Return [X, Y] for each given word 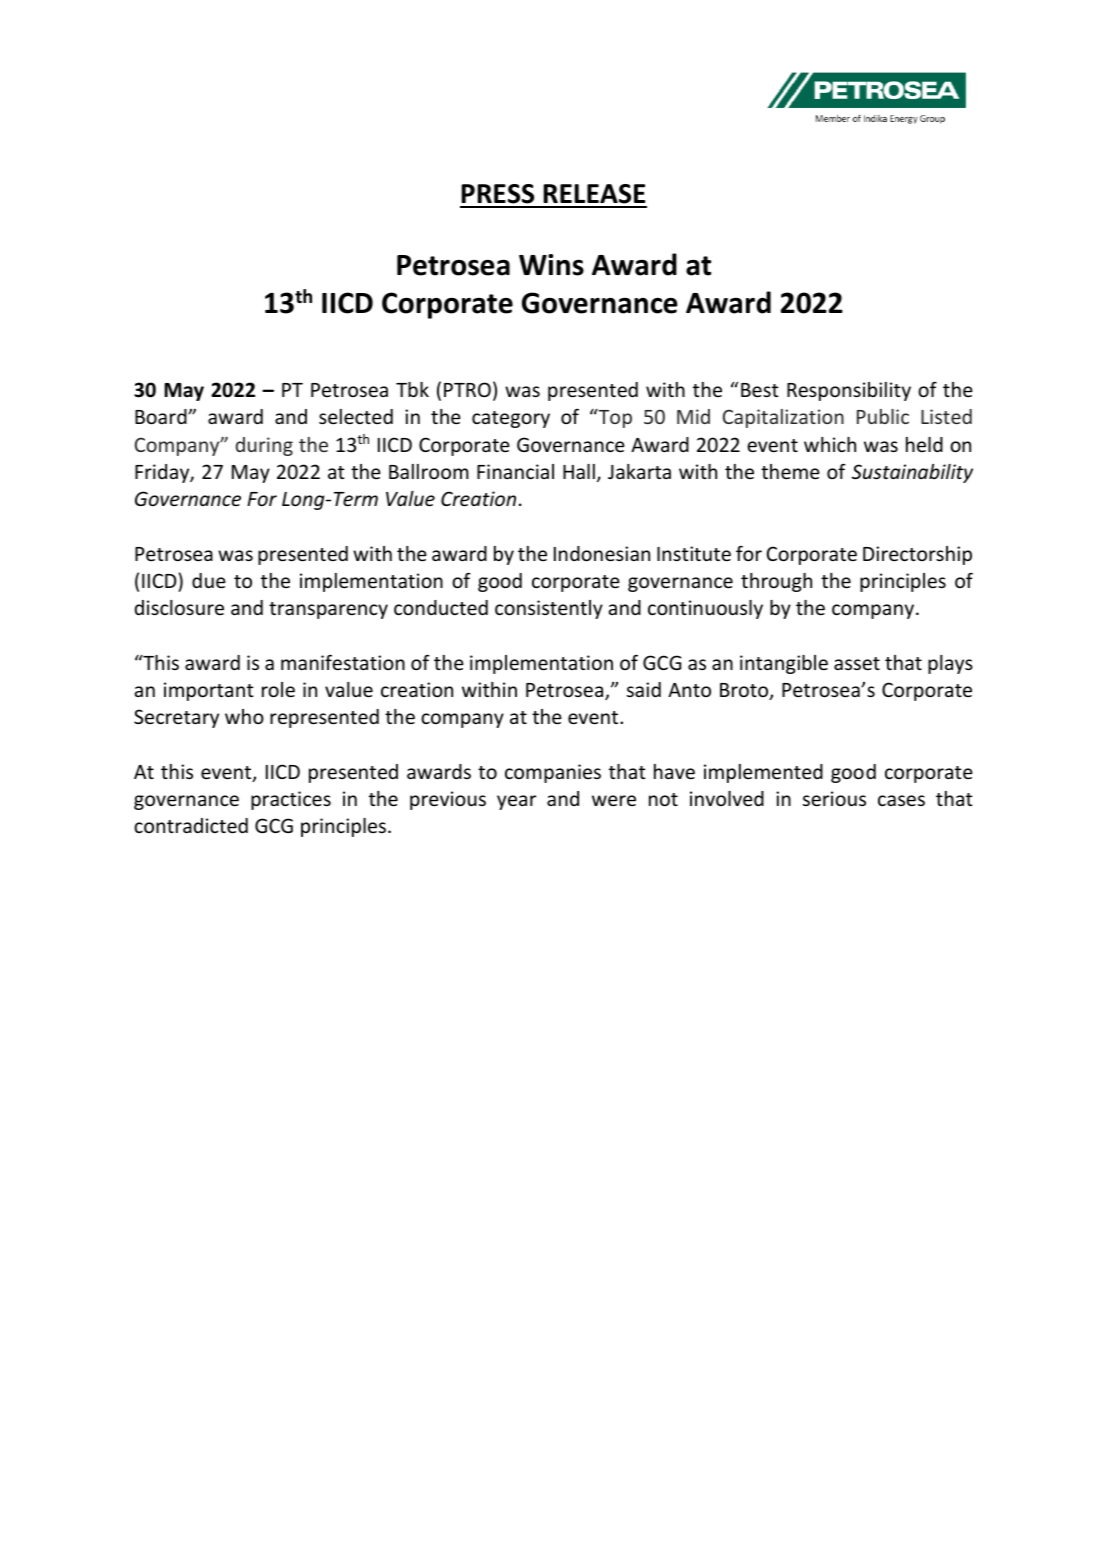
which [830, 444]
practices [291, 800]
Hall [579, 471]
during [264, 446]
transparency [328, 610]
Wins [551, 265]
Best [760, 390]
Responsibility [849, 391]
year [516, 802]
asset [857, 663]
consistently [549, 609]
